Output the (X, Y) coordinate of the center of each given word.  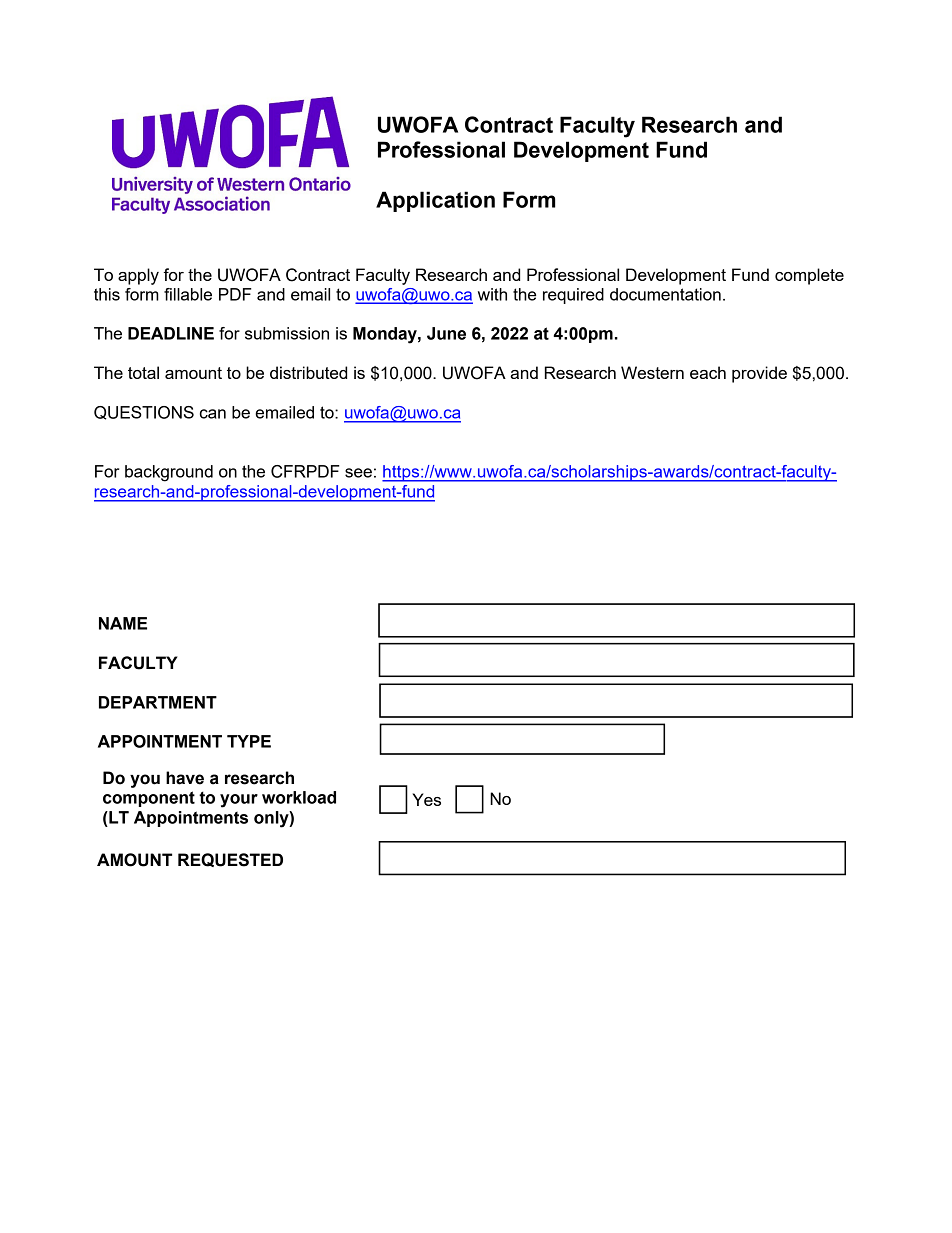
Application (435, 201)
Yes (427, 799)
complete (809, 276)
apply (138, 276)
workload (299, 797)
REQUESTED (230, 860)
